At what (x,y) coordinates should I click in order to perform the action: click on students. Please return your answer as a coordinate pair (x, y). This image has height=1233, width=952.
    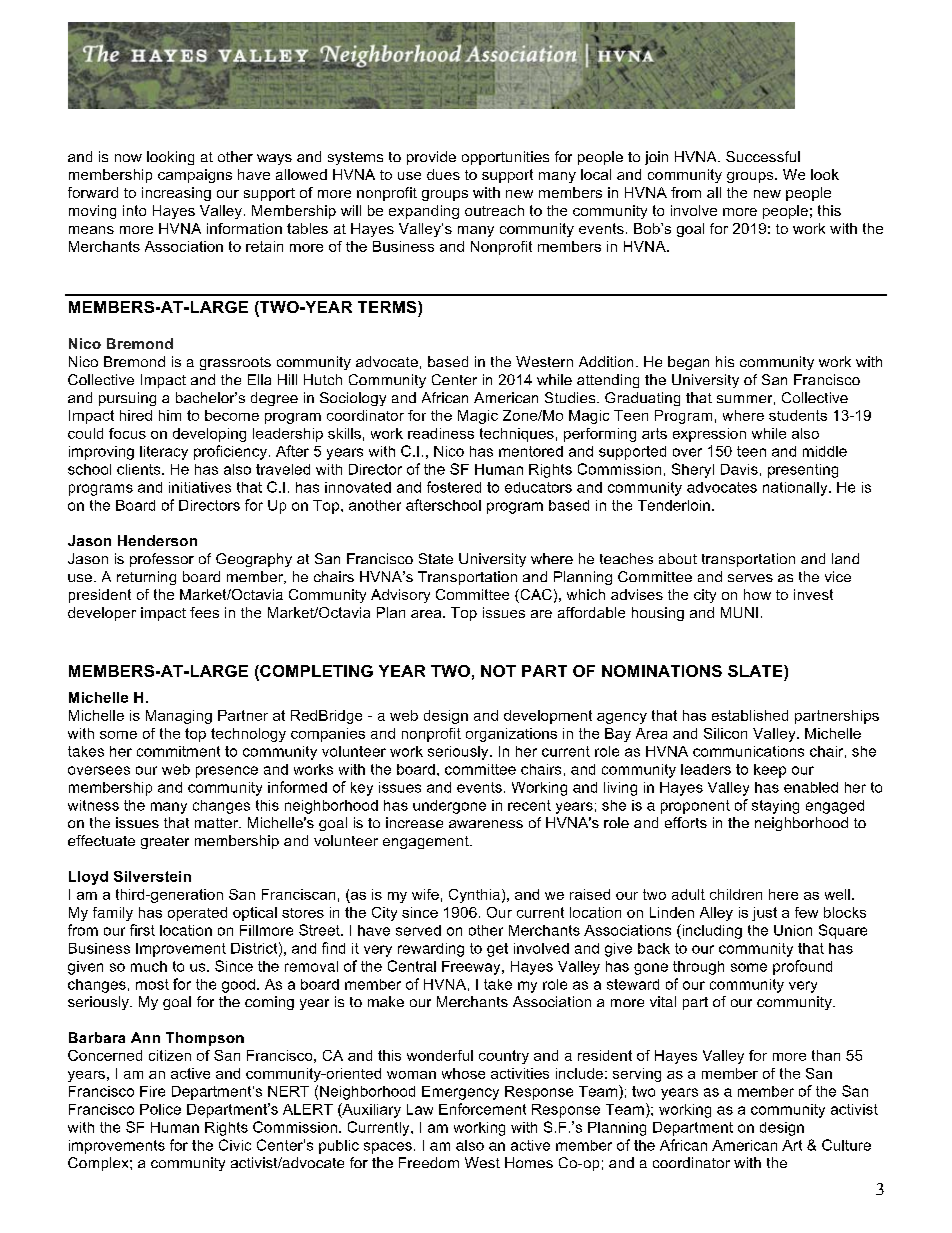
    Looking at the image, I should click on (798, 415).
